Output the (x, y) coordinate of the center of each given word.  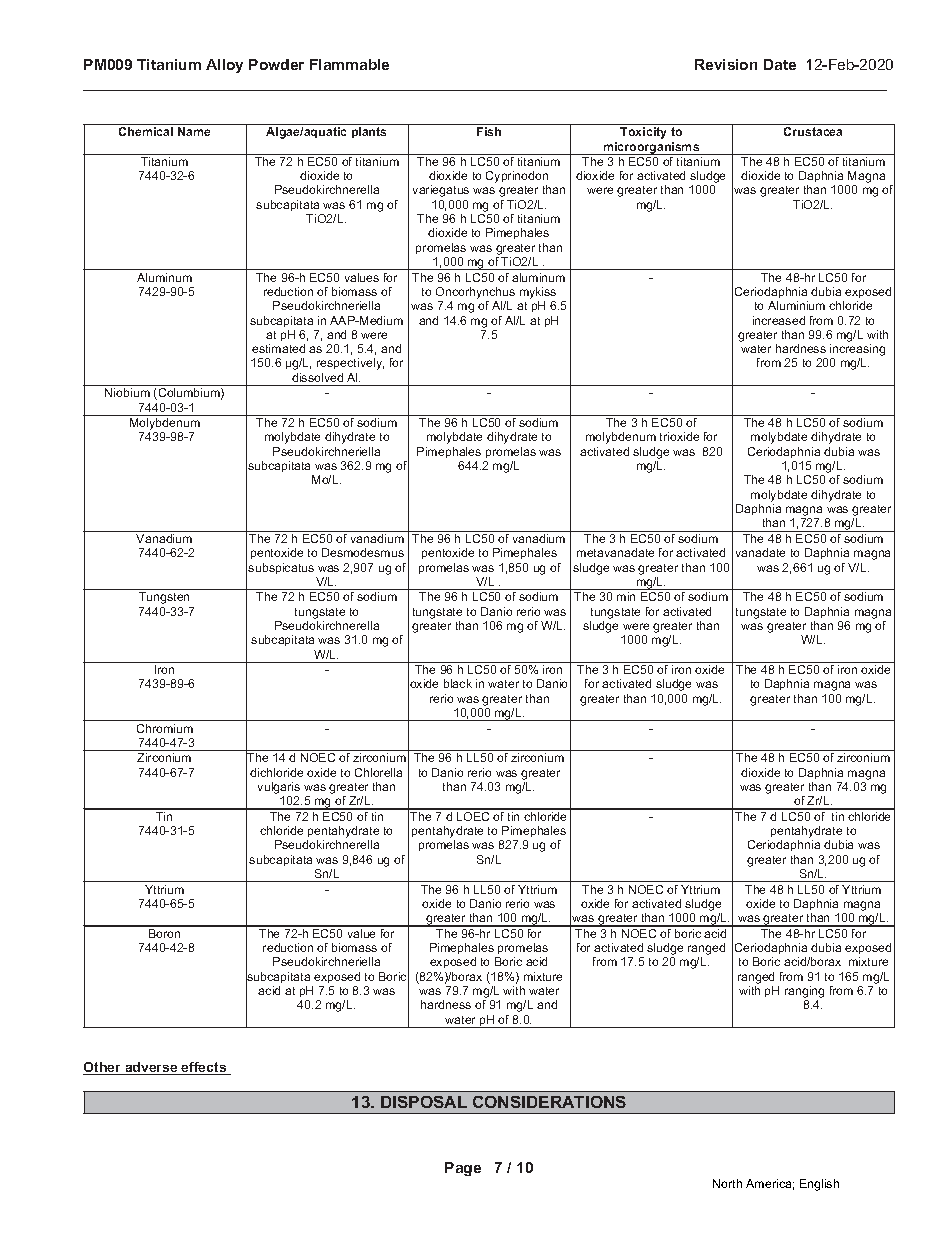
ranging (804, 993)
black (458, 683)
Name (194, 131)
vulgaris (279, 789)
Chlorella (378, 772)
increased (779, 320)
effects (204, 1068)
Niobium (127, 392)
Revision (726, 64)
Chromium (165, 728)
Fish (489, 131)
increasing (857, 351)
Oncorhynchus (475, 293)
